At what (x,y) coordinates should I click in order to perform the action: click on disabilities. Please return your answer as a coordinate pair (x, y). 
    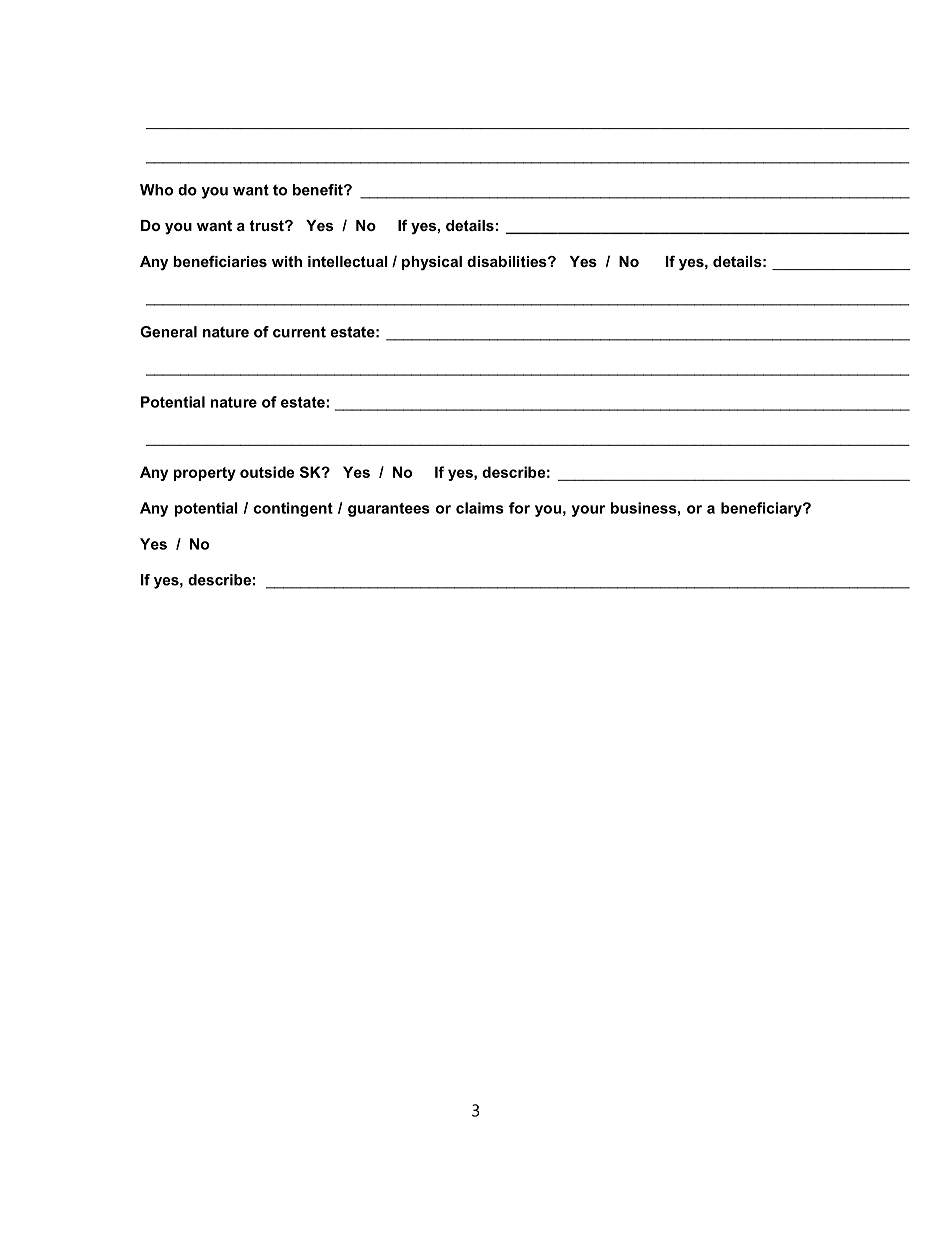
    Looking at the image, I should click on (508, 261).
